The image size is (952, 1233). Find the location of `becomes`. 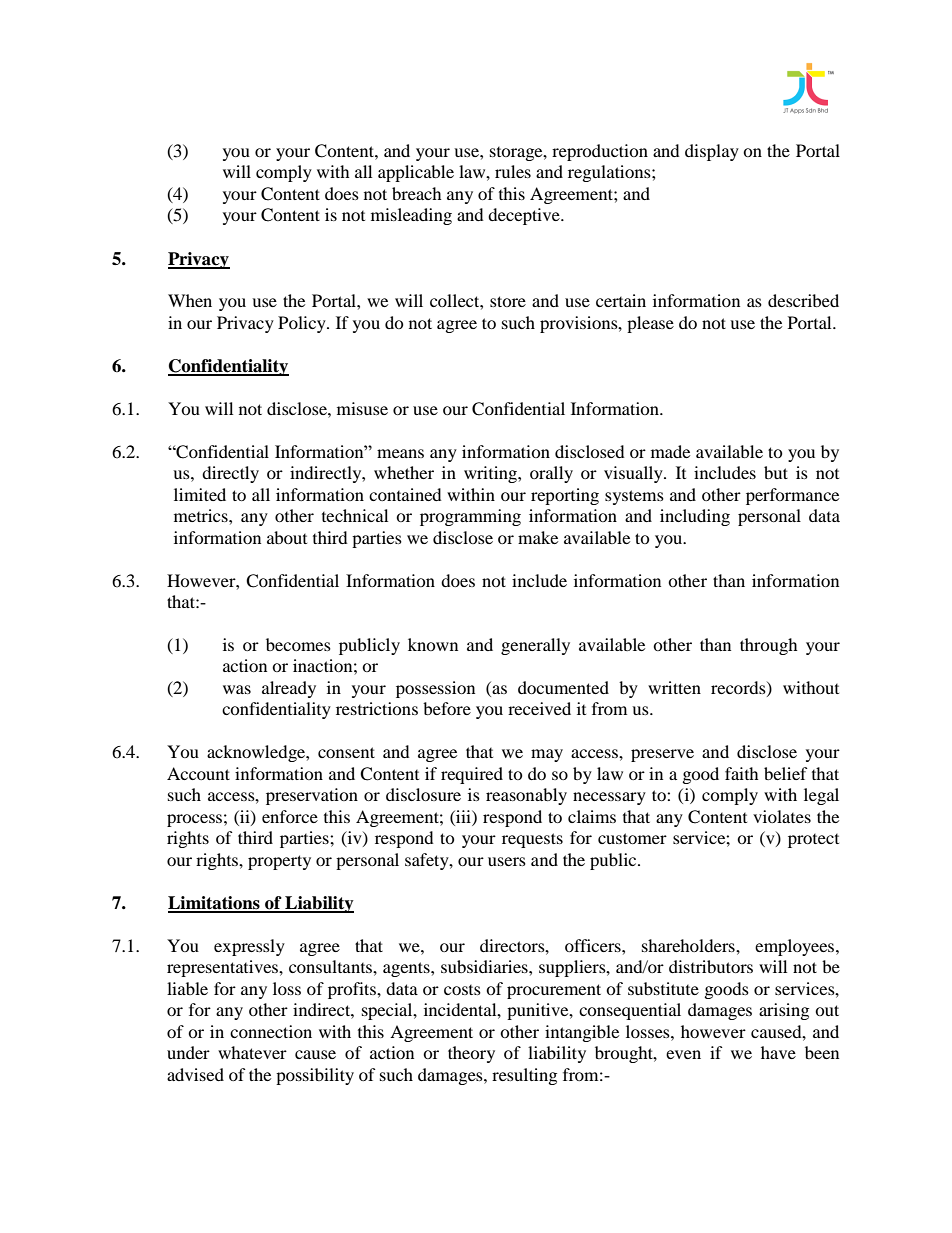

becomes is located at coordinates (298, 644).
